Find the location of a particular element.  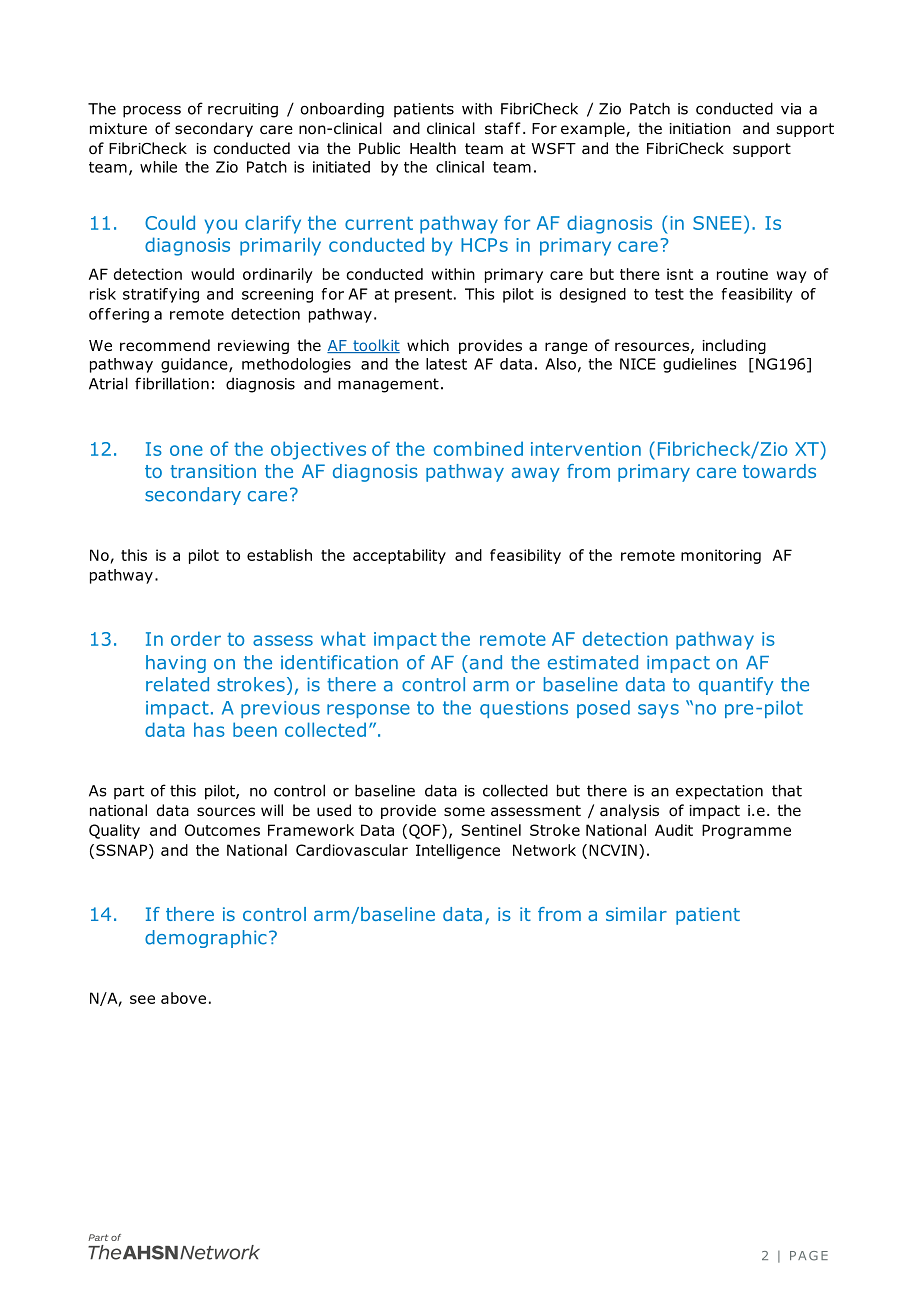

isnt is located at coordinates (680, 274).
